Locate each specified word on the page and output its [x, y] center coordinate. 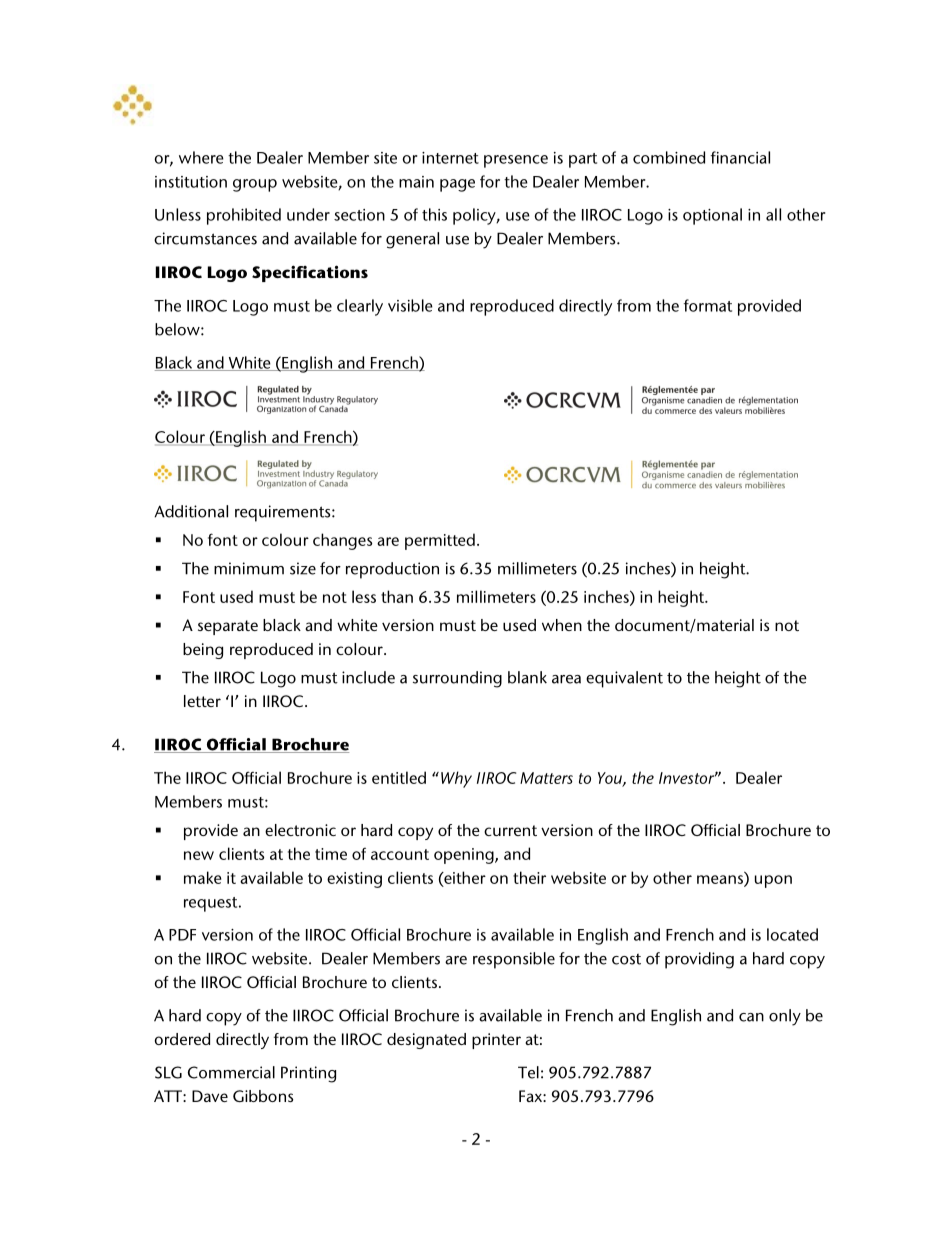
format [708, 305]
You [611, 779]
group [255, 185]
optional [712, 216]
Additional [191, 511]
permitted [440, 541]
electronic [300, 830]
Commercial [231, 1072]
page [457, 185]
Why [456, 779]
